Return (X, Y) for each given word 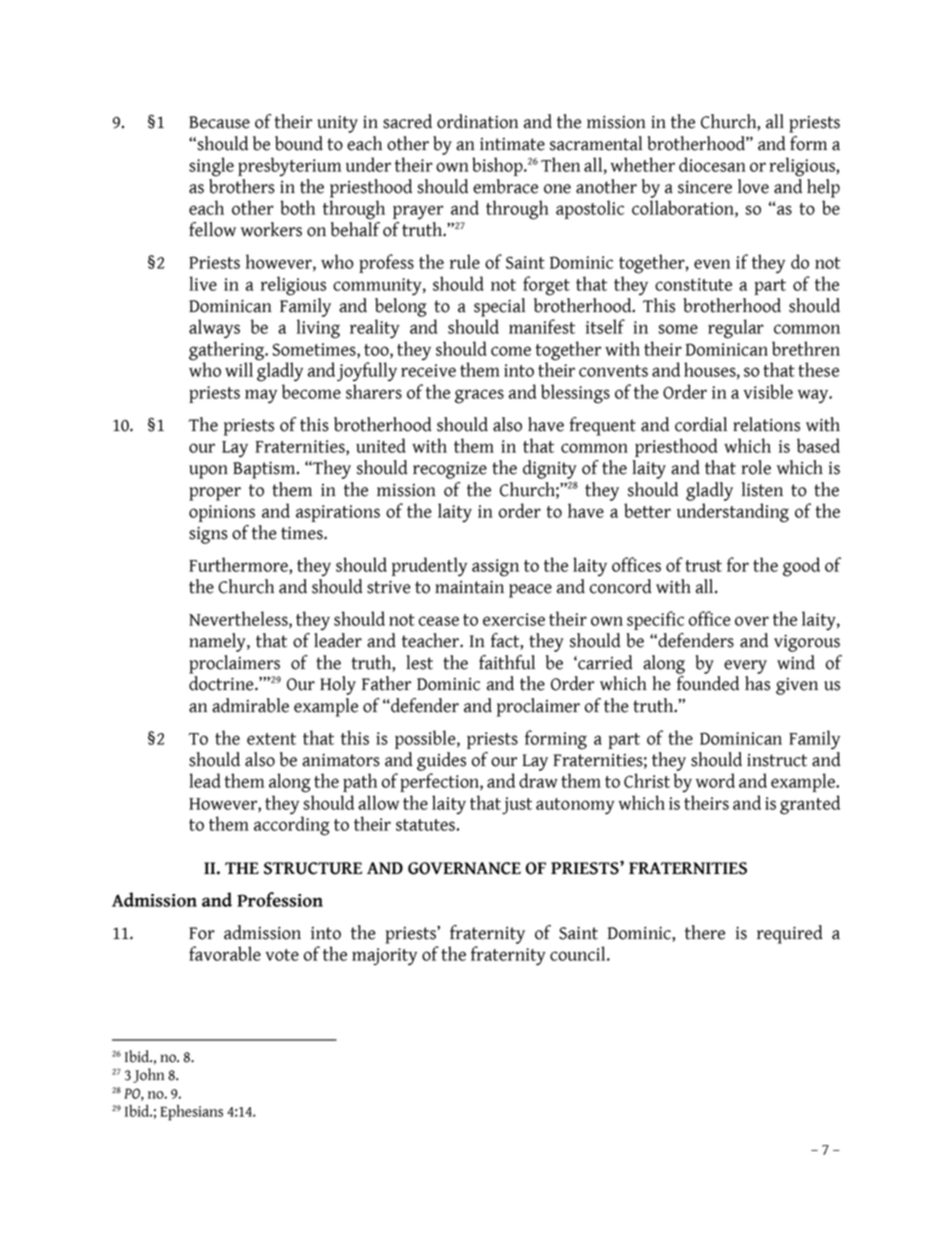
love (753, 186)
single (211, 167)
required (790, 934)
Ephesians (191, 1113)
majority (384, 957)
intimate (512, 144)
